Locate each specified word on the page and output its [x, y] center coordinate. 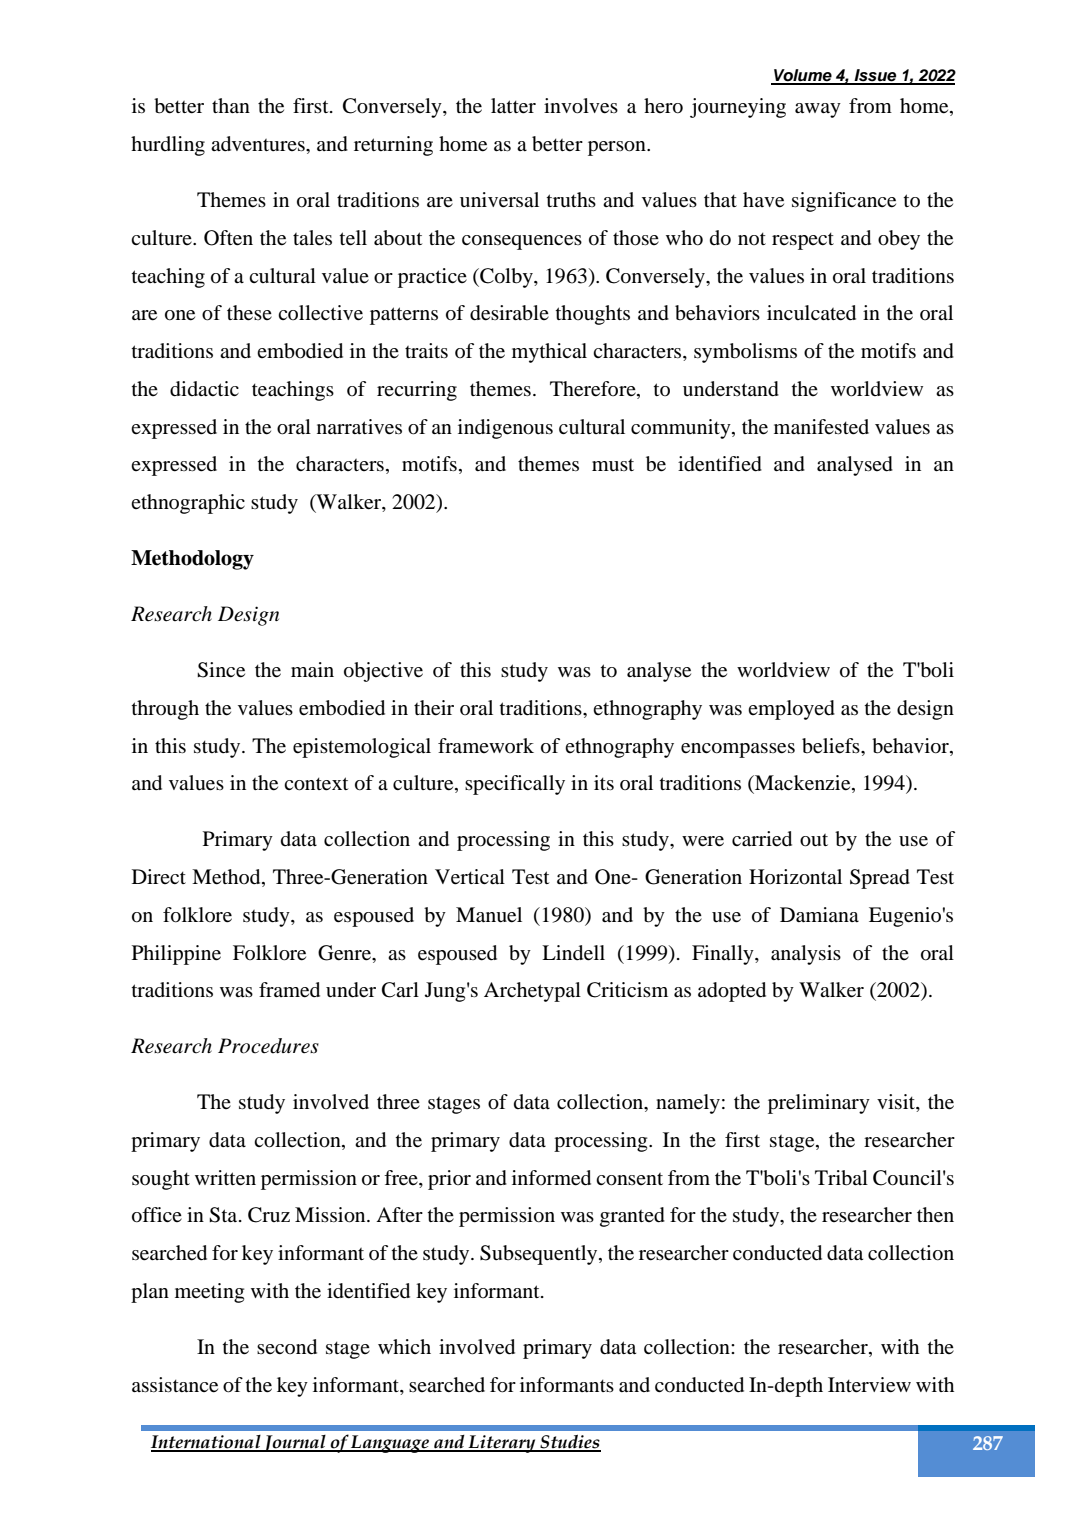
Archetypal [532, 992]
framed [289, 990]
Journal [295, 1443]
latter [513, 106]
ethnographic [188, 504]
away [818, 110]
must [613, 465]
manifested [821, 427]
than [231, 105]
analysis [806, 955]
